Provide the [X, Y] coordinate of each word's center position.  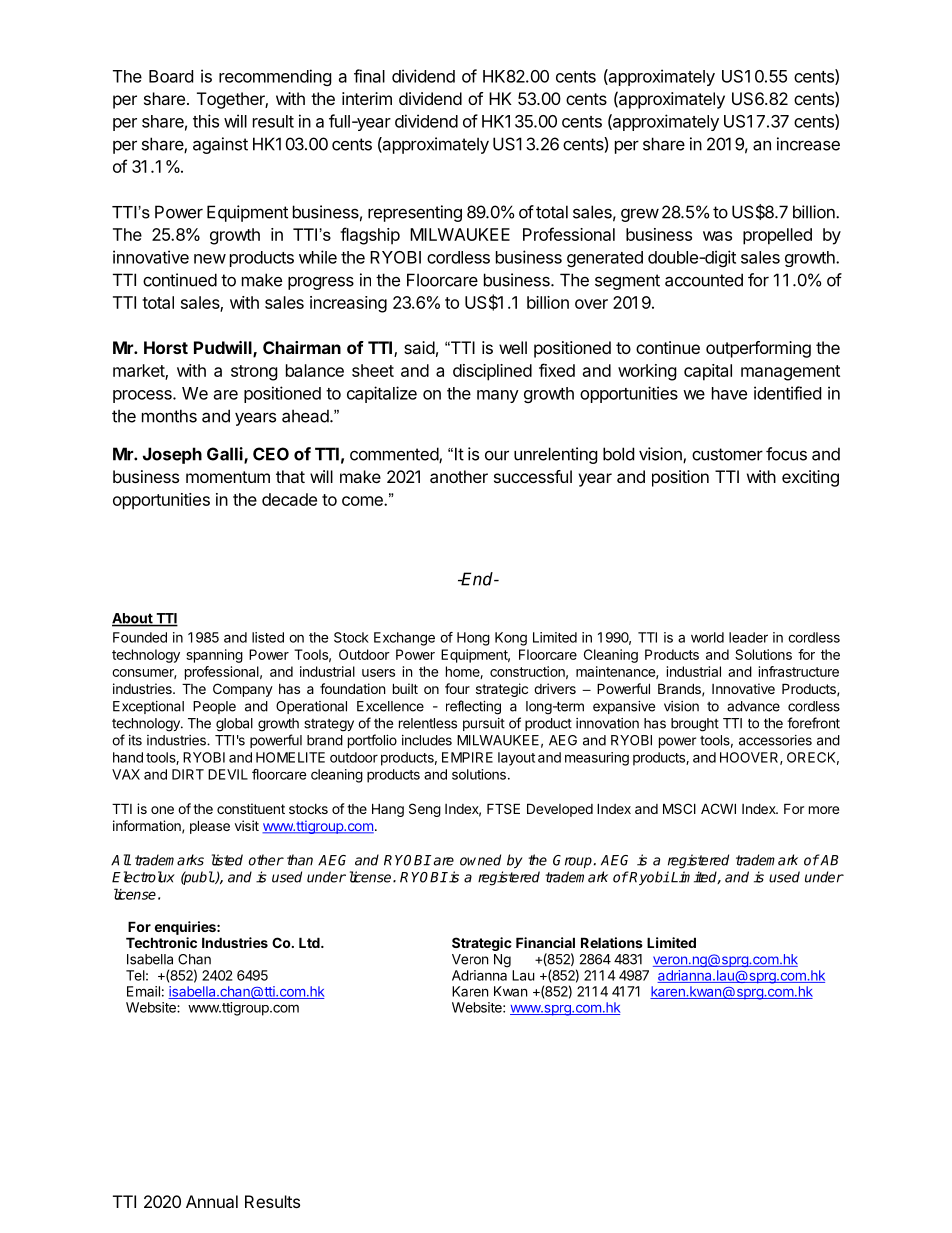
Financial [545, 942]
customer [727, 454]
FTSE [503, 808]
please [210, 827]
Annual [212, 1201]
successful [533, 476]
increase [808, 144]
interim [367, 98]
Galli [226, 455]
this [206, 121]
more [824, 810]
